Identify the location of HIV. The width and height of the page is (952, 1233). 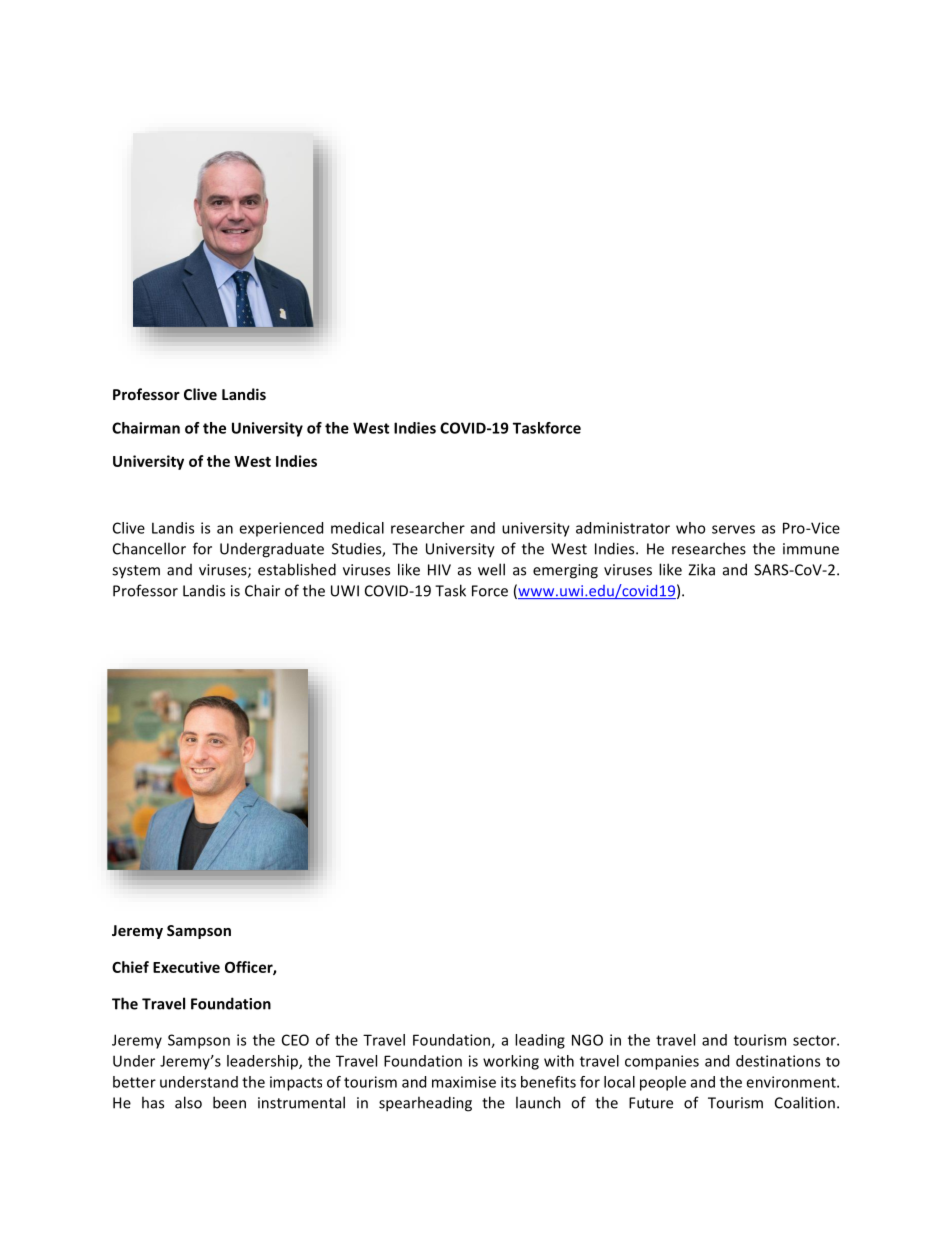
(439, 570).
